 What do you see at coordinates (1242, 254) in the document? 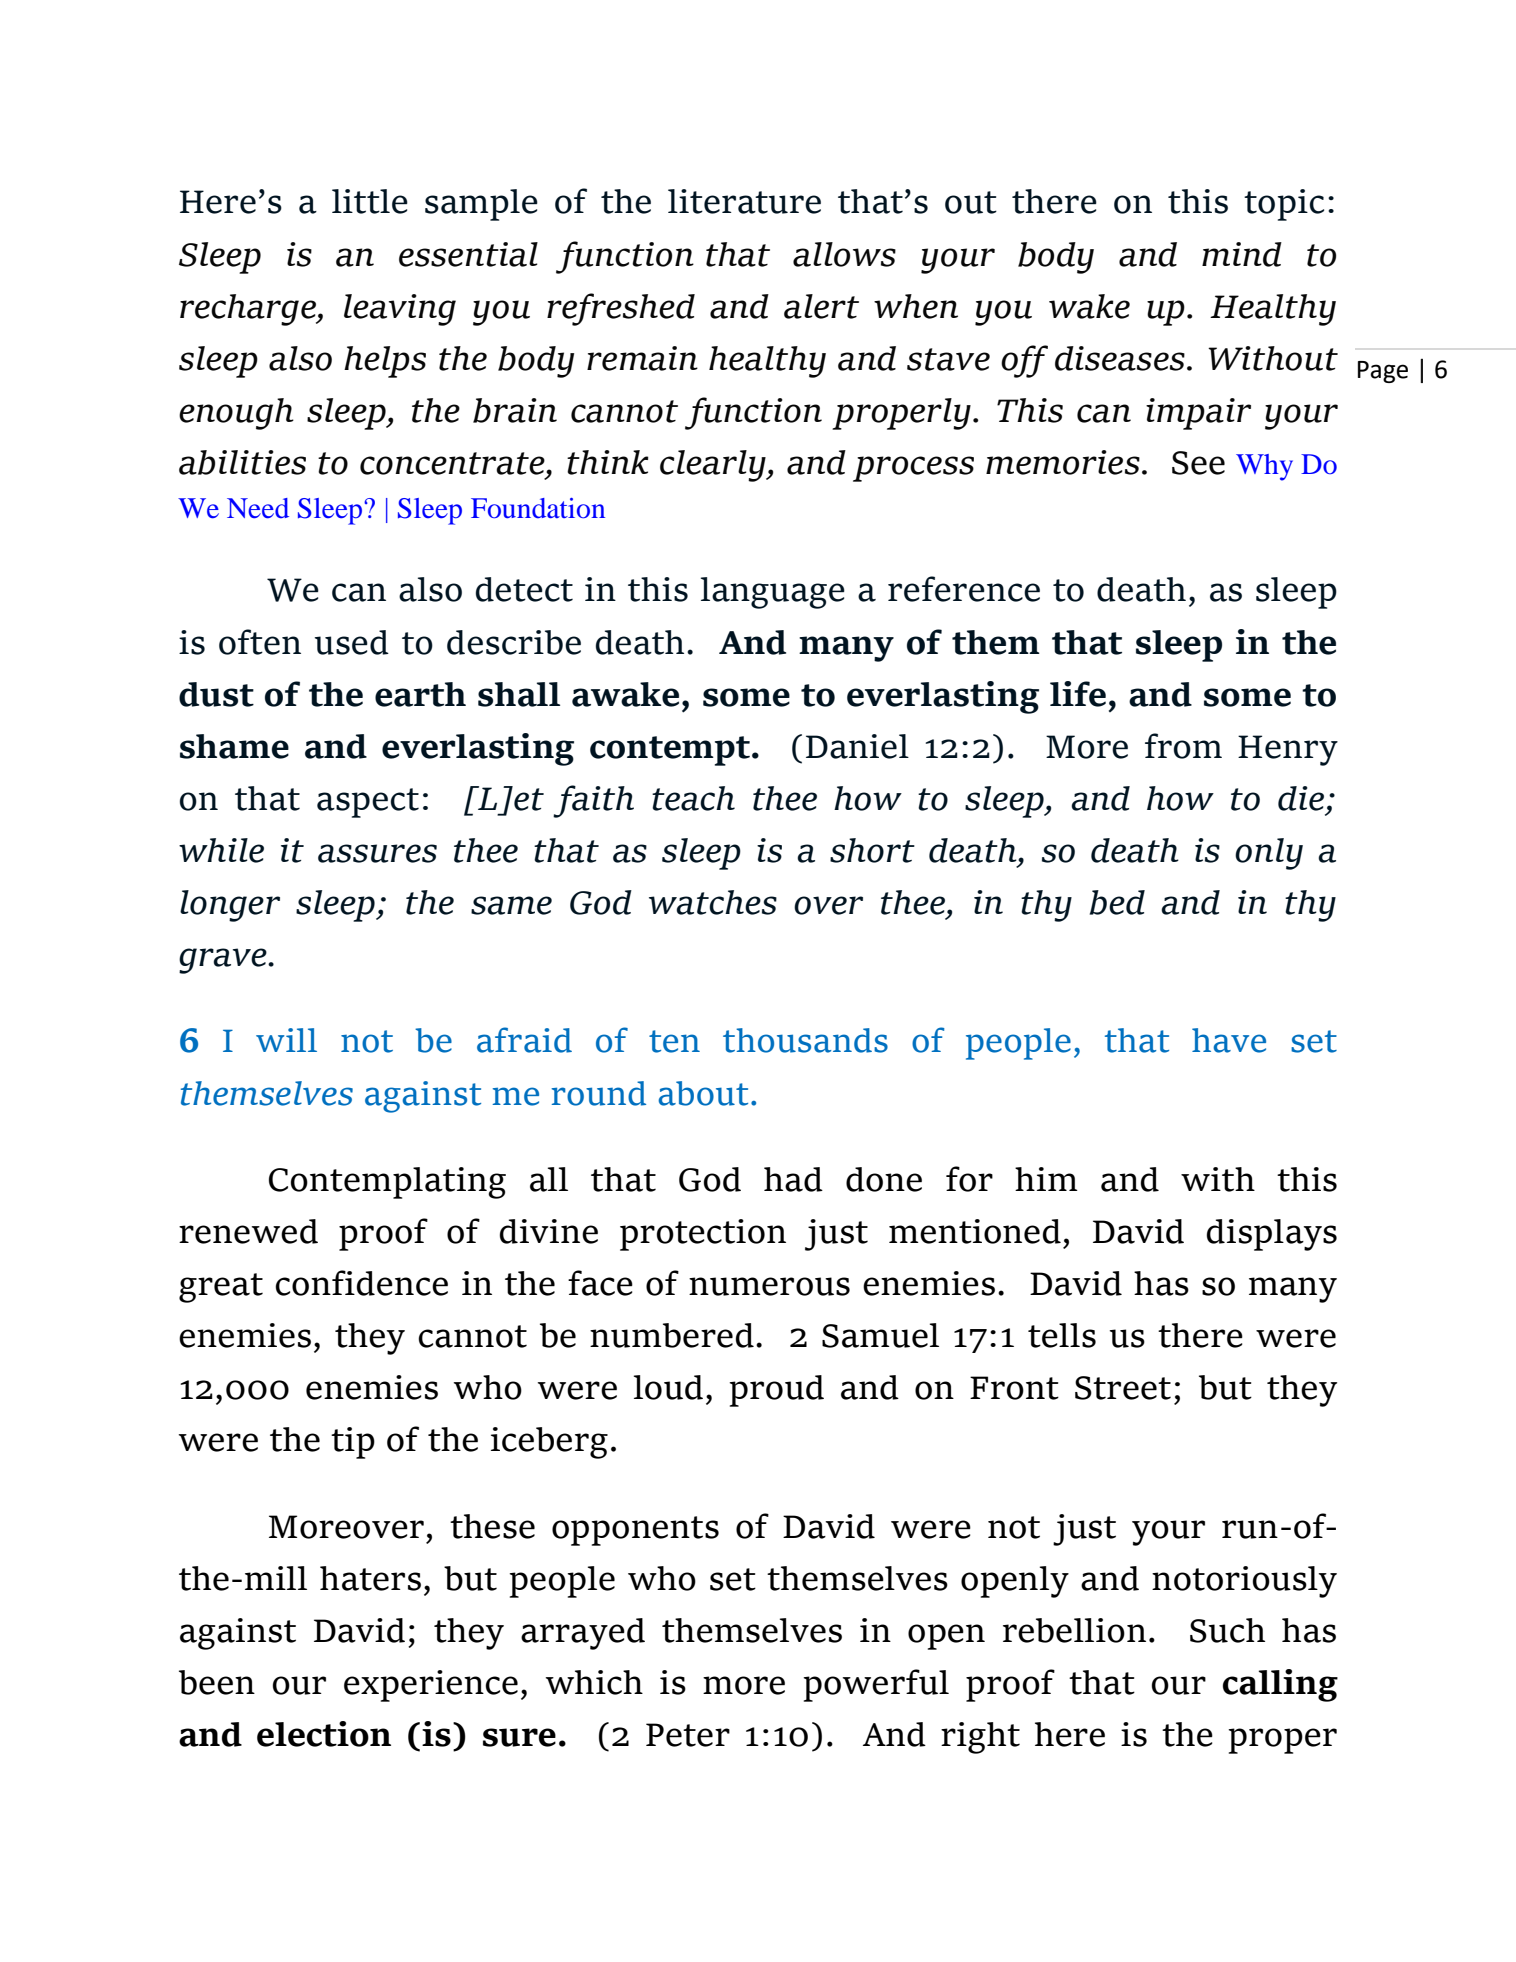
I see `mind` at bounding box center [1242, 254].
